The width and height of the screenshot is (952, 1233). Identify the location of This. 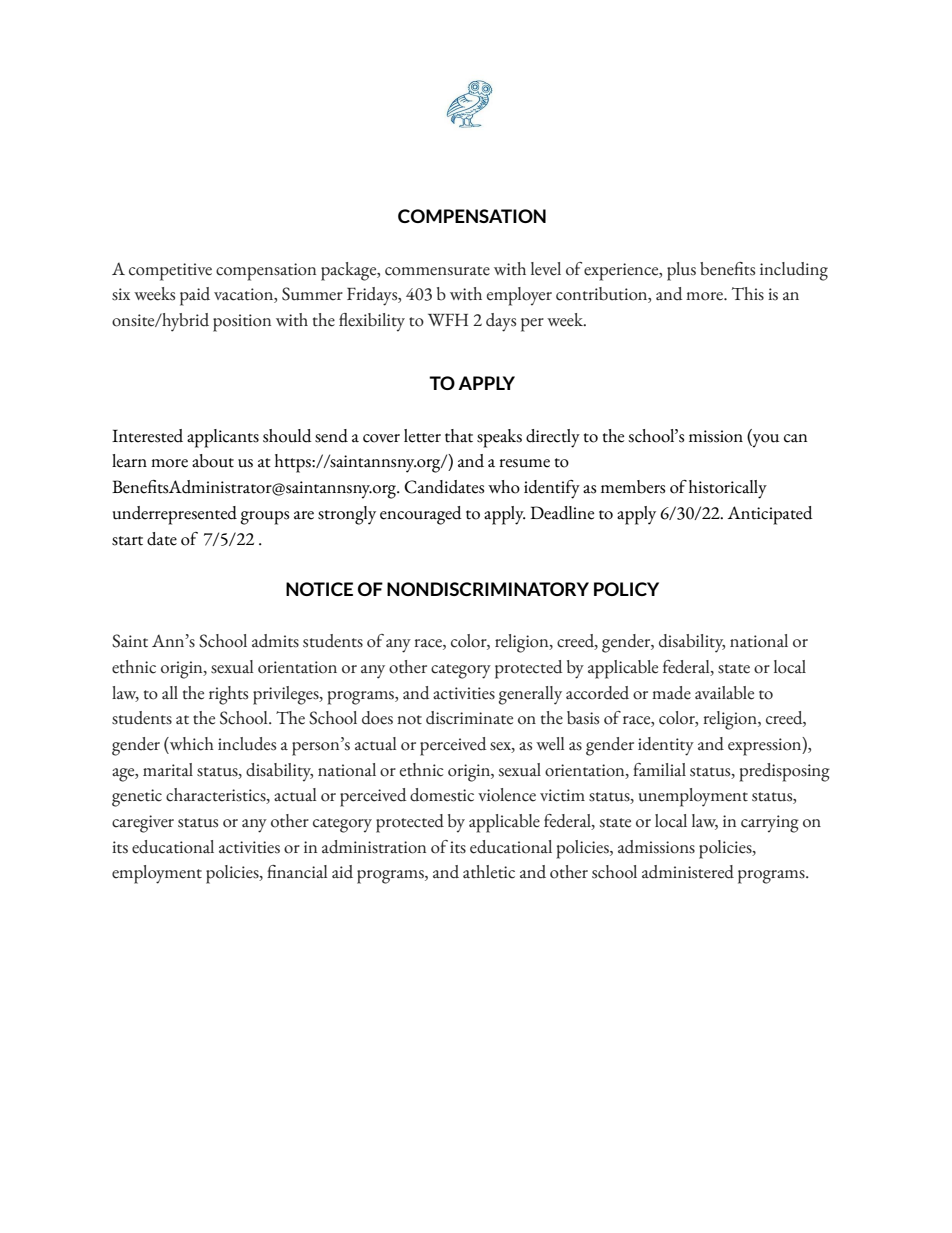
(748, 294).
